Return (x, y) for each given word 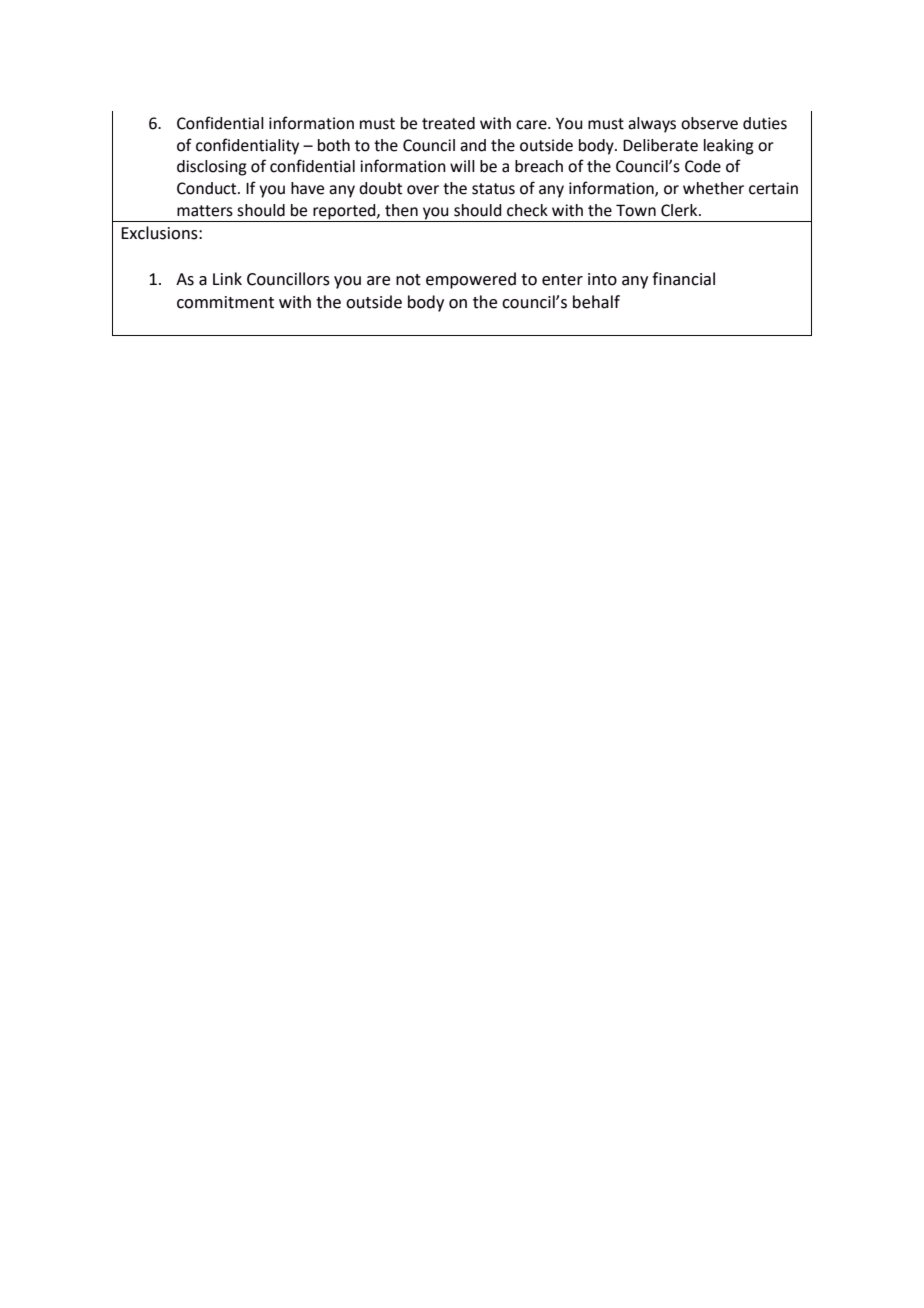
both (334, 145)
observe (709, 123)
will (462, 166)
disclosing (212, 168)
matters (205, 211)
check (527, 210)
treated (448, 123)
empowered (471, 280)
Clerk (680, 210)
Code (703, 166)
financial (683, 279)
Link (227, 278)
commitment (225, 302)
